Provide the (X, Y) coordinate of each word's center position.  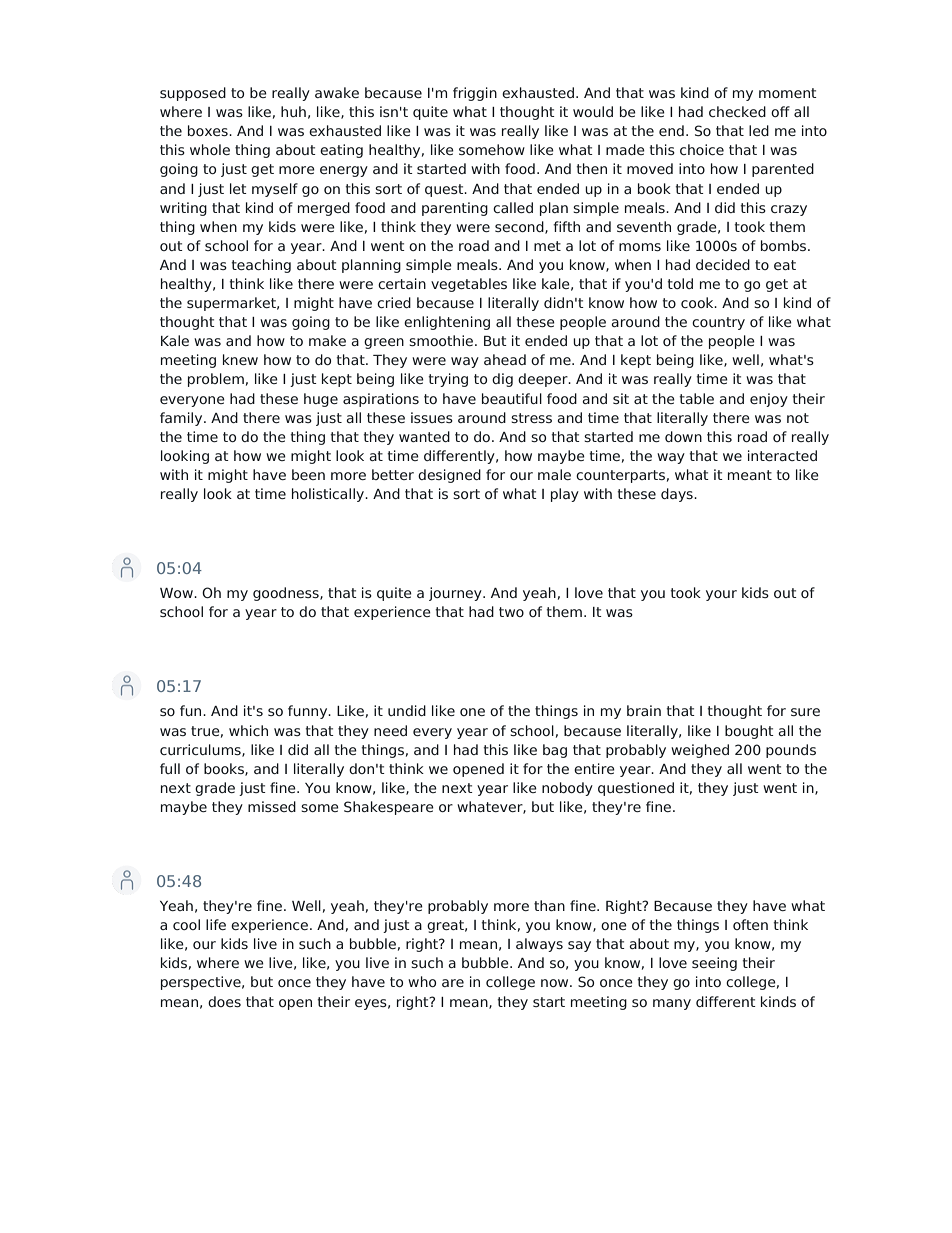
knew (240, 359)
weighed (700, 751)
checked (737, 111)
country (718, 323)
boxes (209, 130)
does (224, 1001)
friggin (475, 94)
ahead (505, 359)
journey (456, 594)
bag (555, 751)
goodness (287, 594)
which (248, 730)
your (721, 595)
